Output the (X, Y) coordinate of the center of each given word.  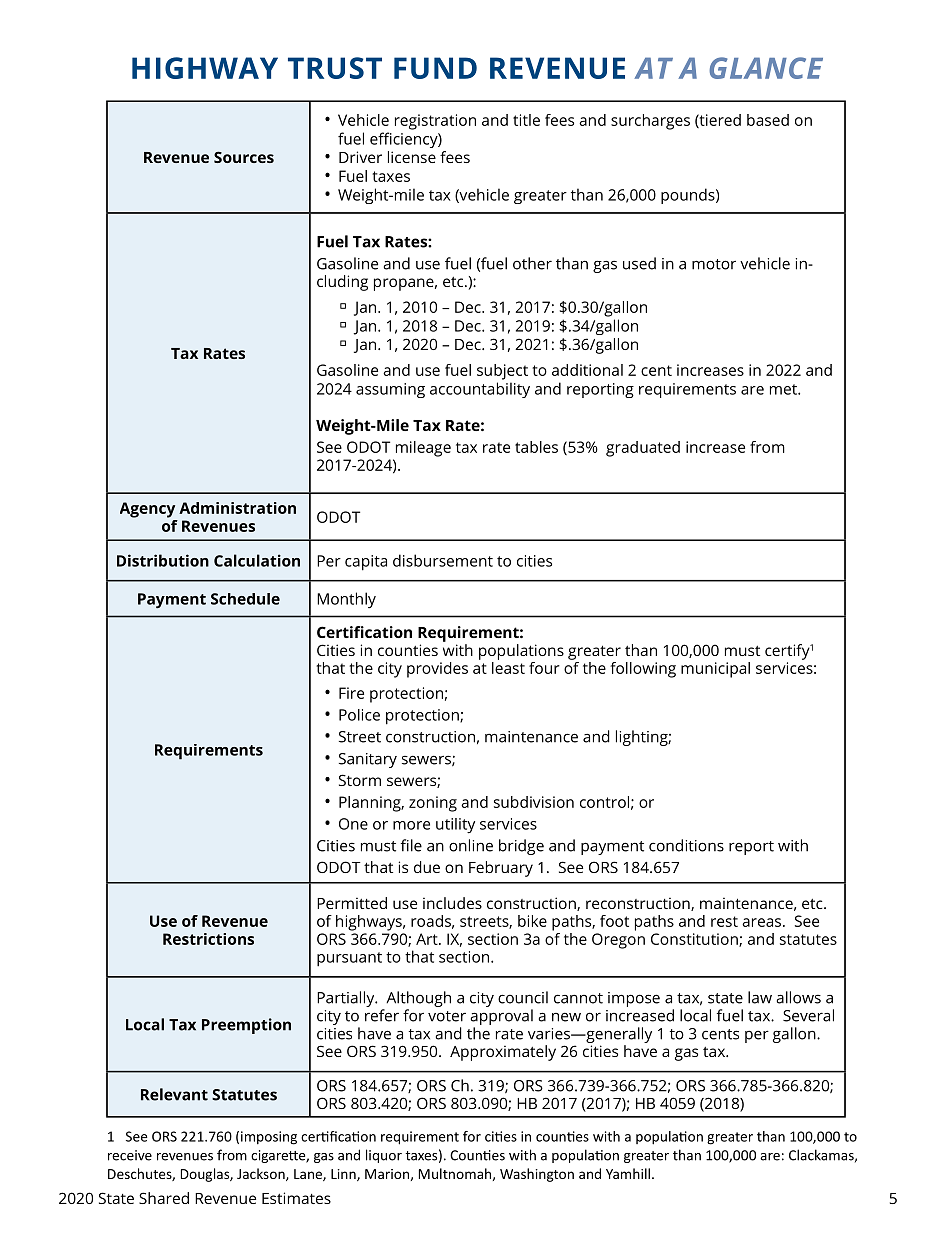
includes (452, 903)
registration (435, 122)
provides (437, 670)
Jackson (262, 1174)
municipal (715, 670)
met (784, 389)
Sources (244, 157)
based (768, 120)
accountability (480, 390)
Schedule (245, 599)
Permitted (352, 903)
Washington (537, 1175)
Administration (237, 508)
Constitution (695, 940)
